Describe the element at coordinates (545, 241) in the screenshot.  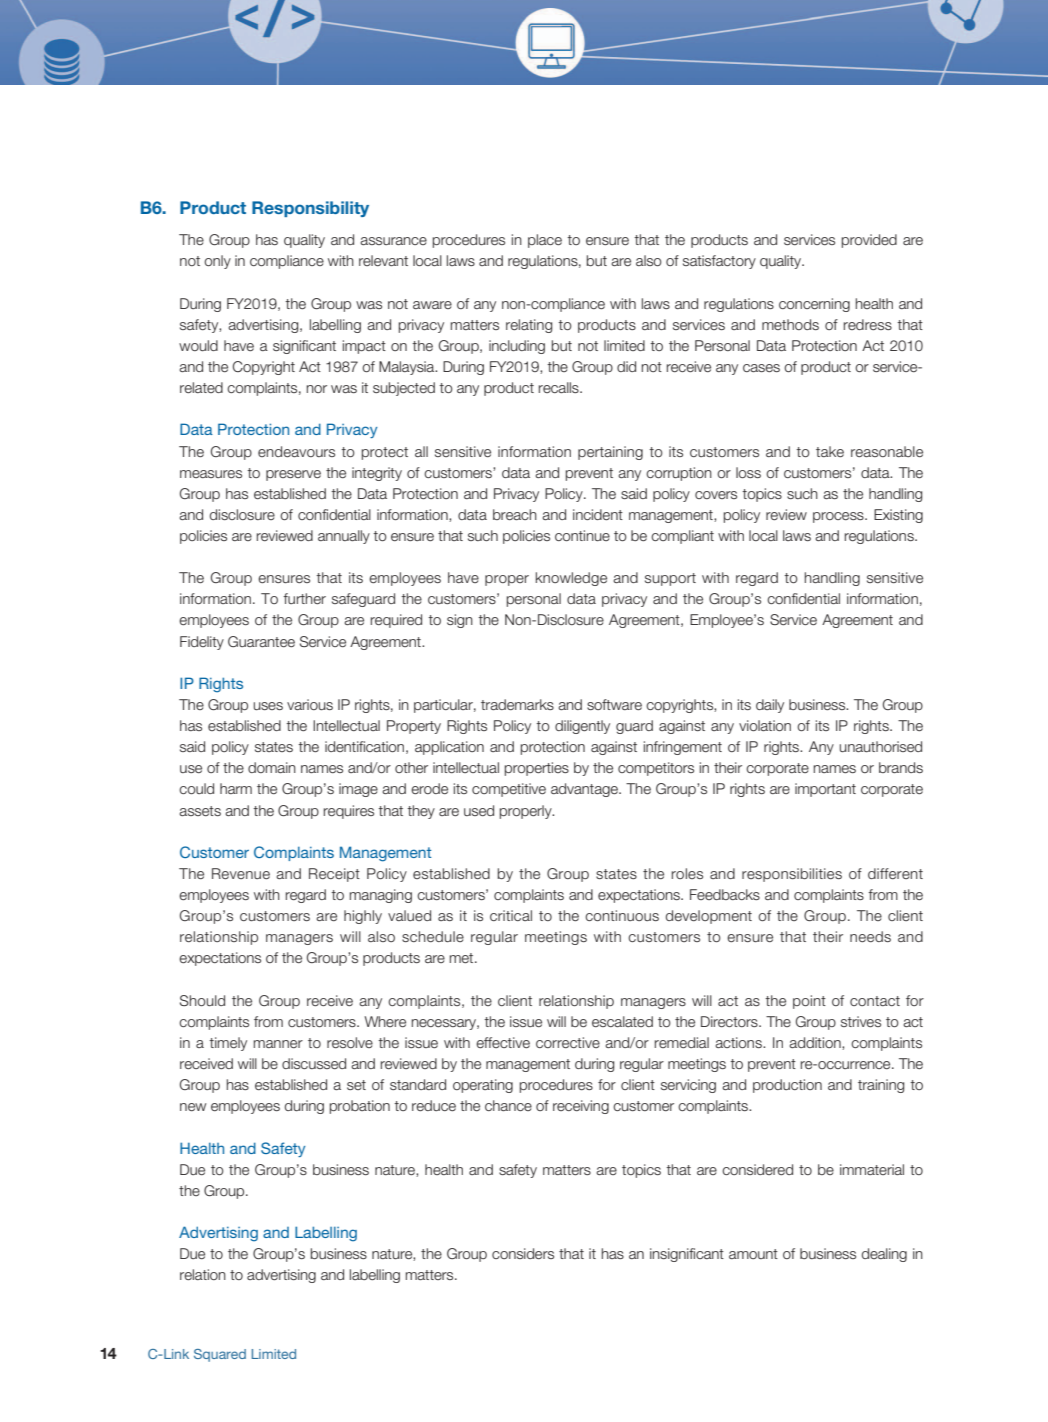
I see `place` at that location.
